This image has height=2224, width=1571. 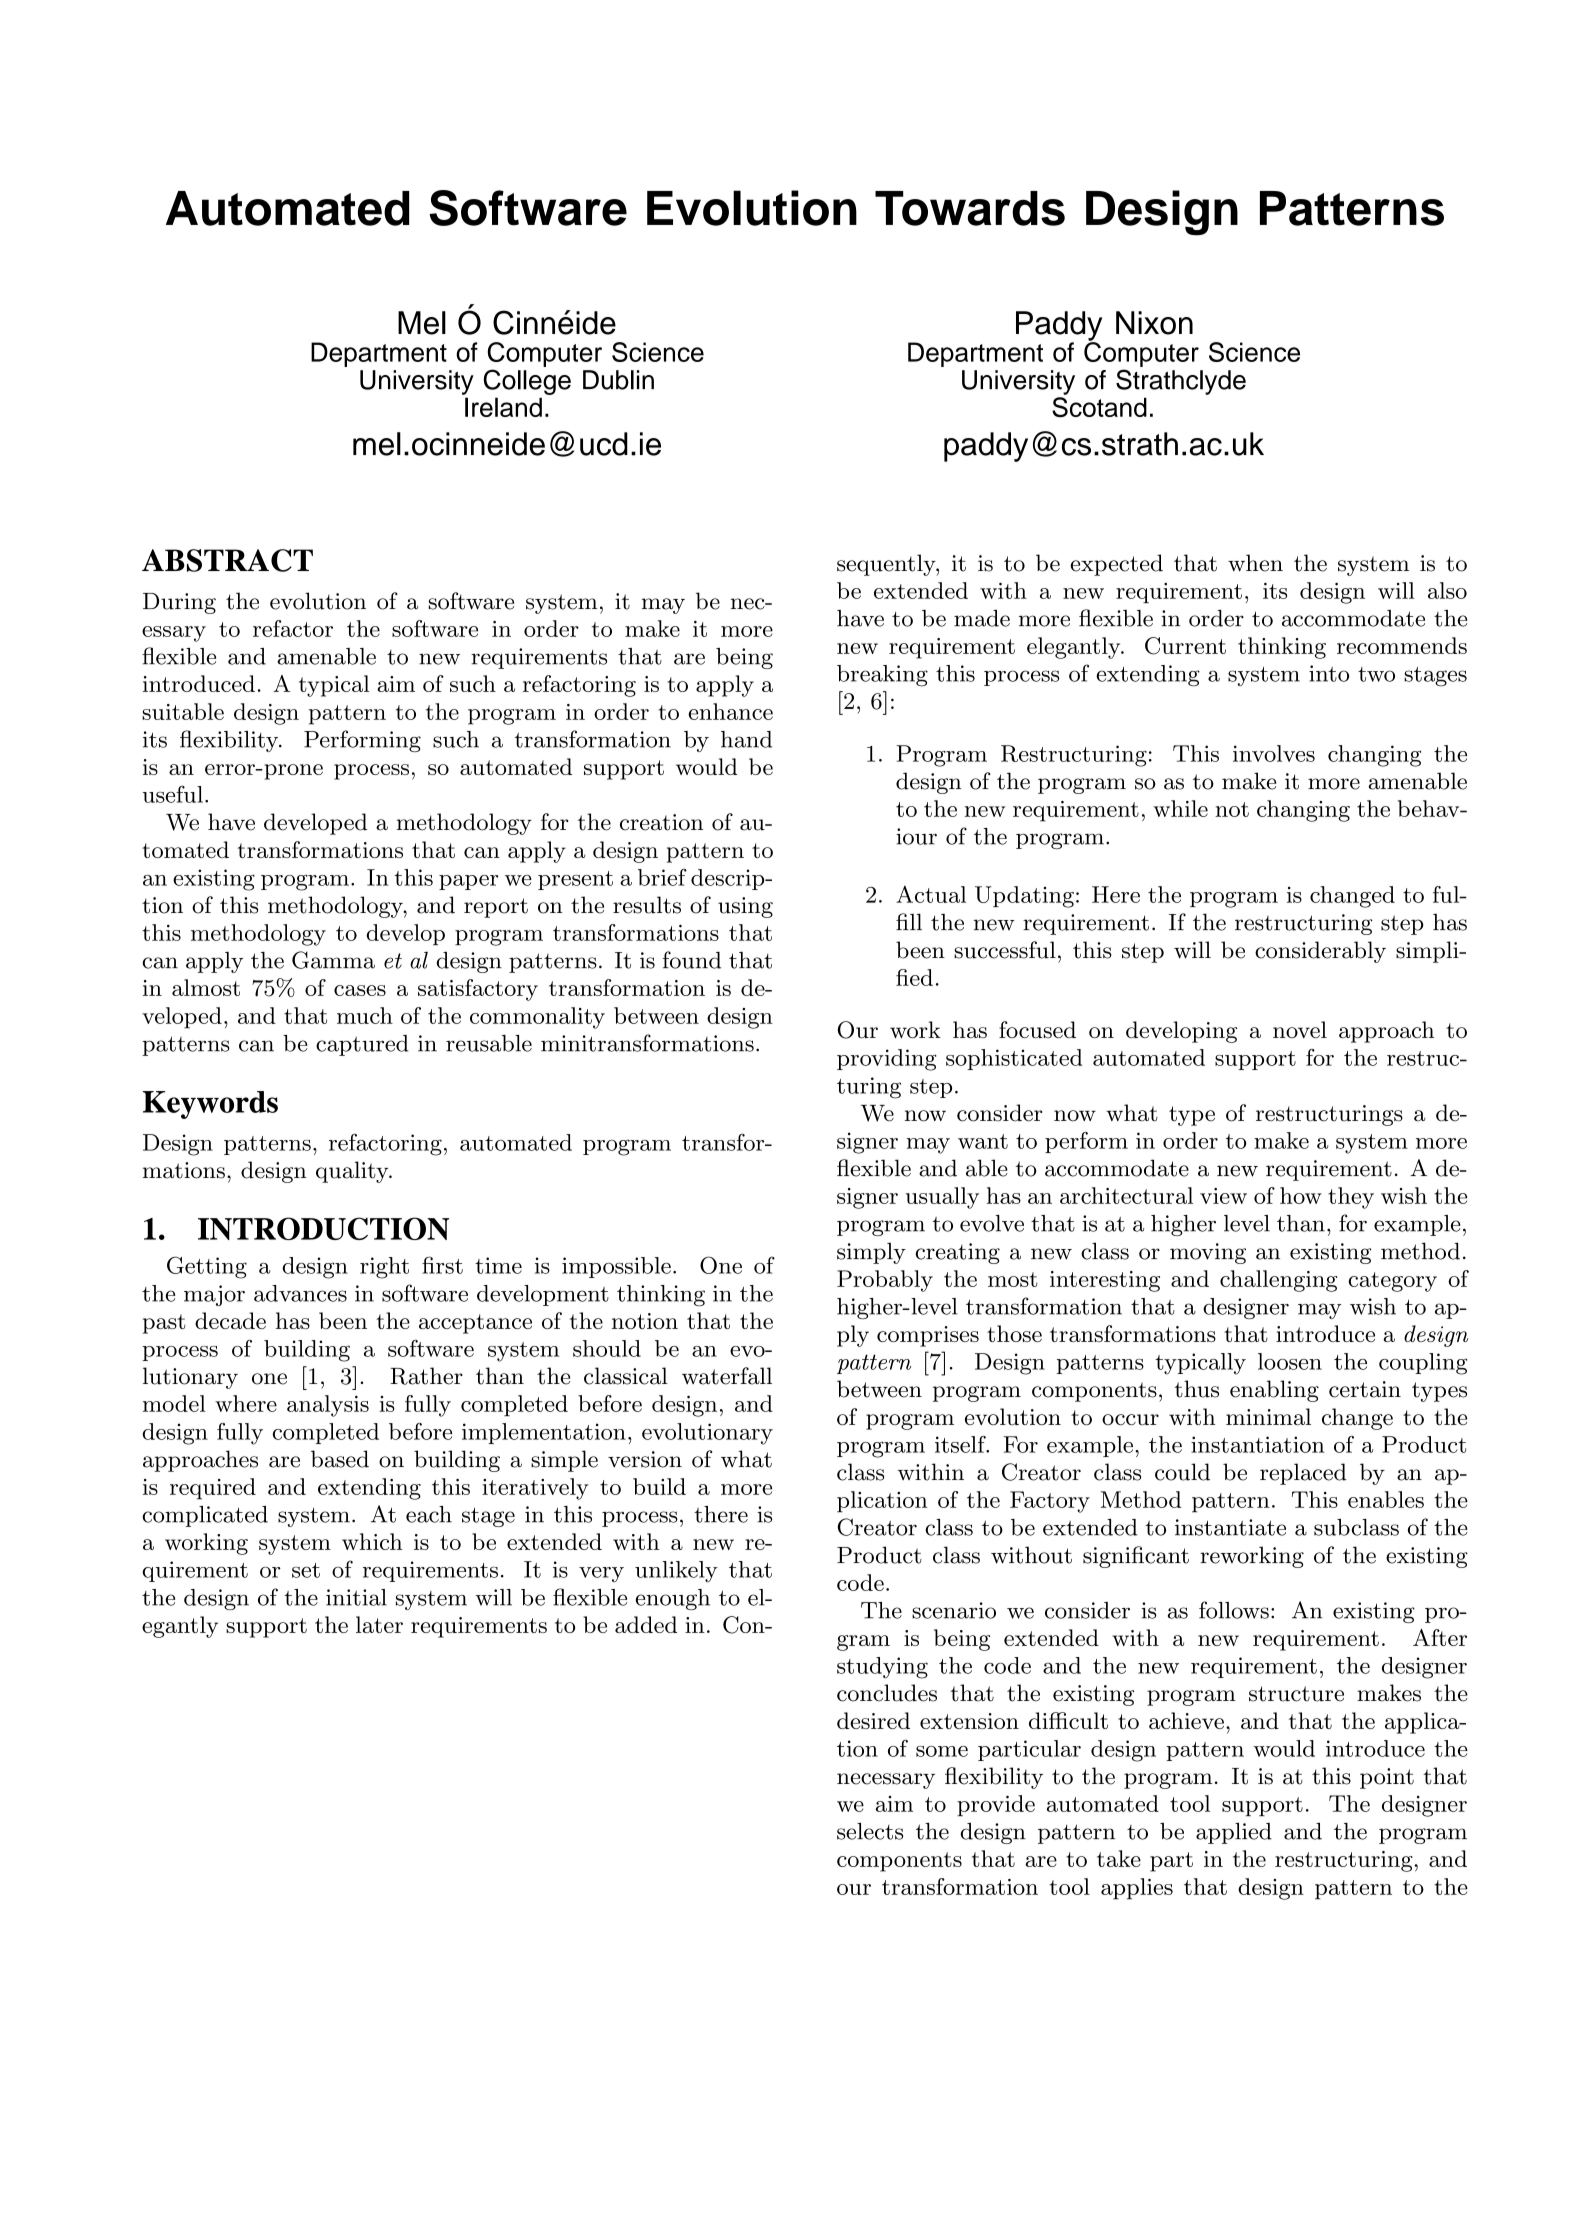 I want to click on breaking, so click(x=882, y=676).
